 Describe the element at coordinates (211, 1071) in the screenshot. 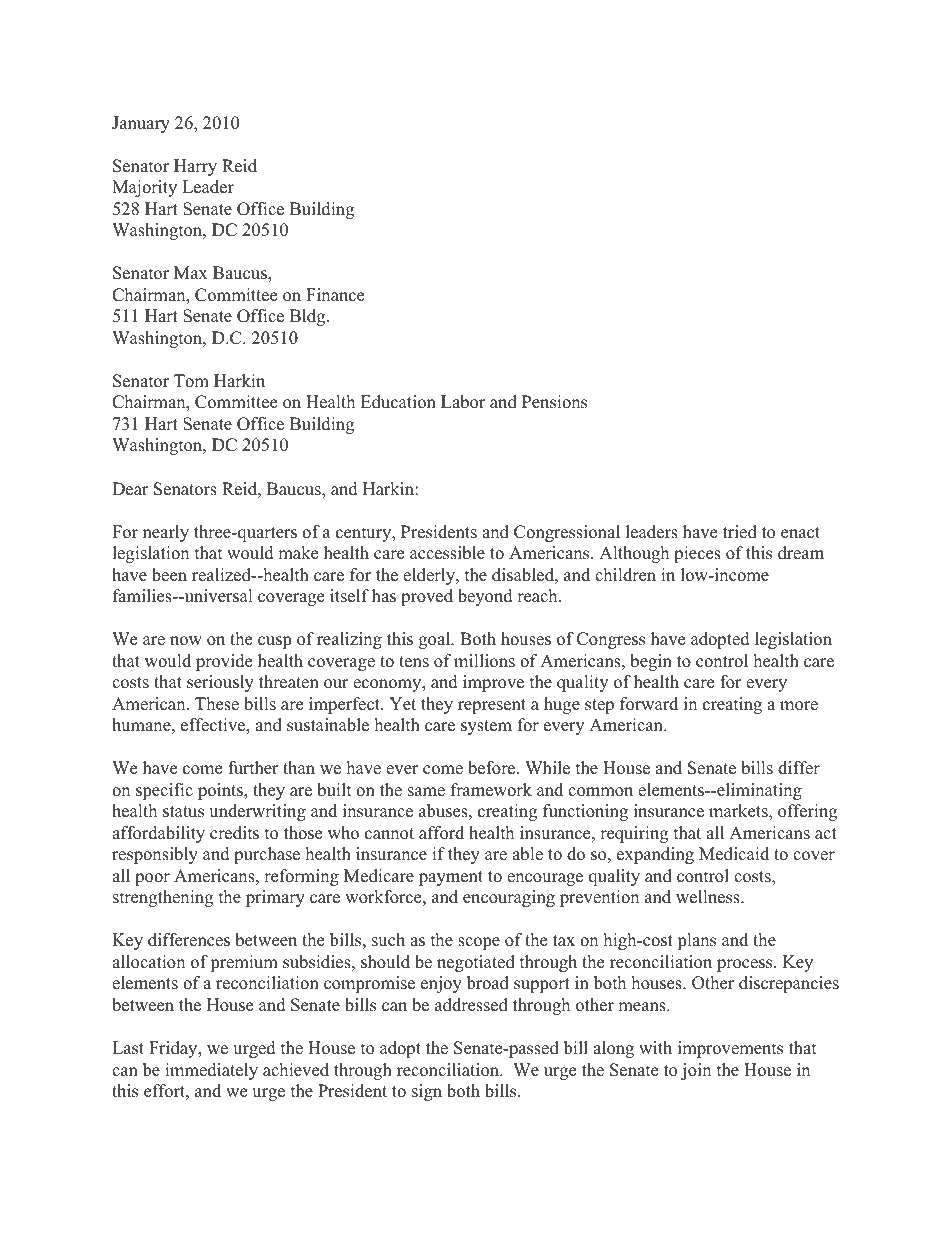

I see `immediately` at that location.
